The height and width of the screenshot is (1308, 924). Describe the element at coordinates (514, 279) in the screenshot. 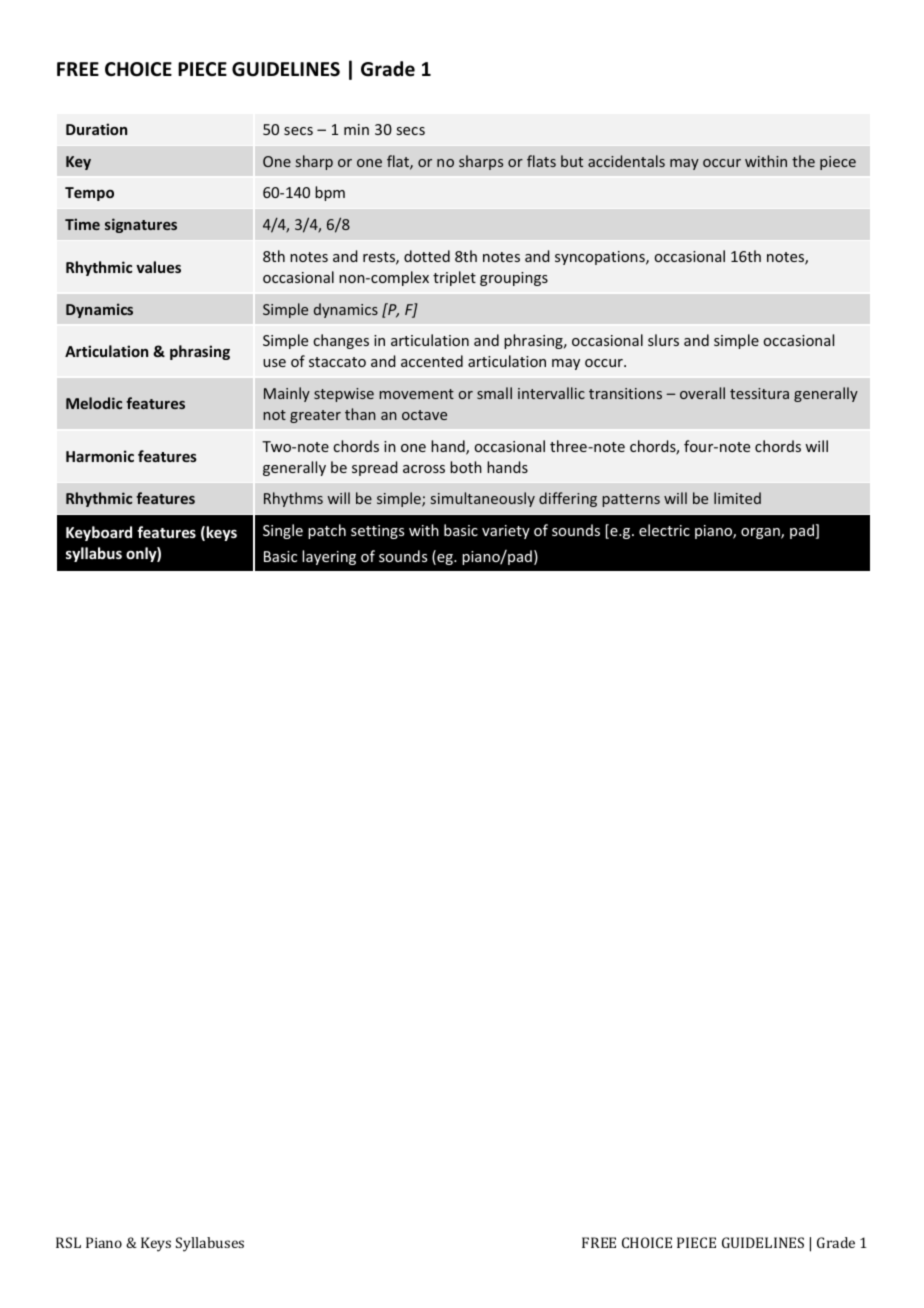

I see `groupings` at that location.
